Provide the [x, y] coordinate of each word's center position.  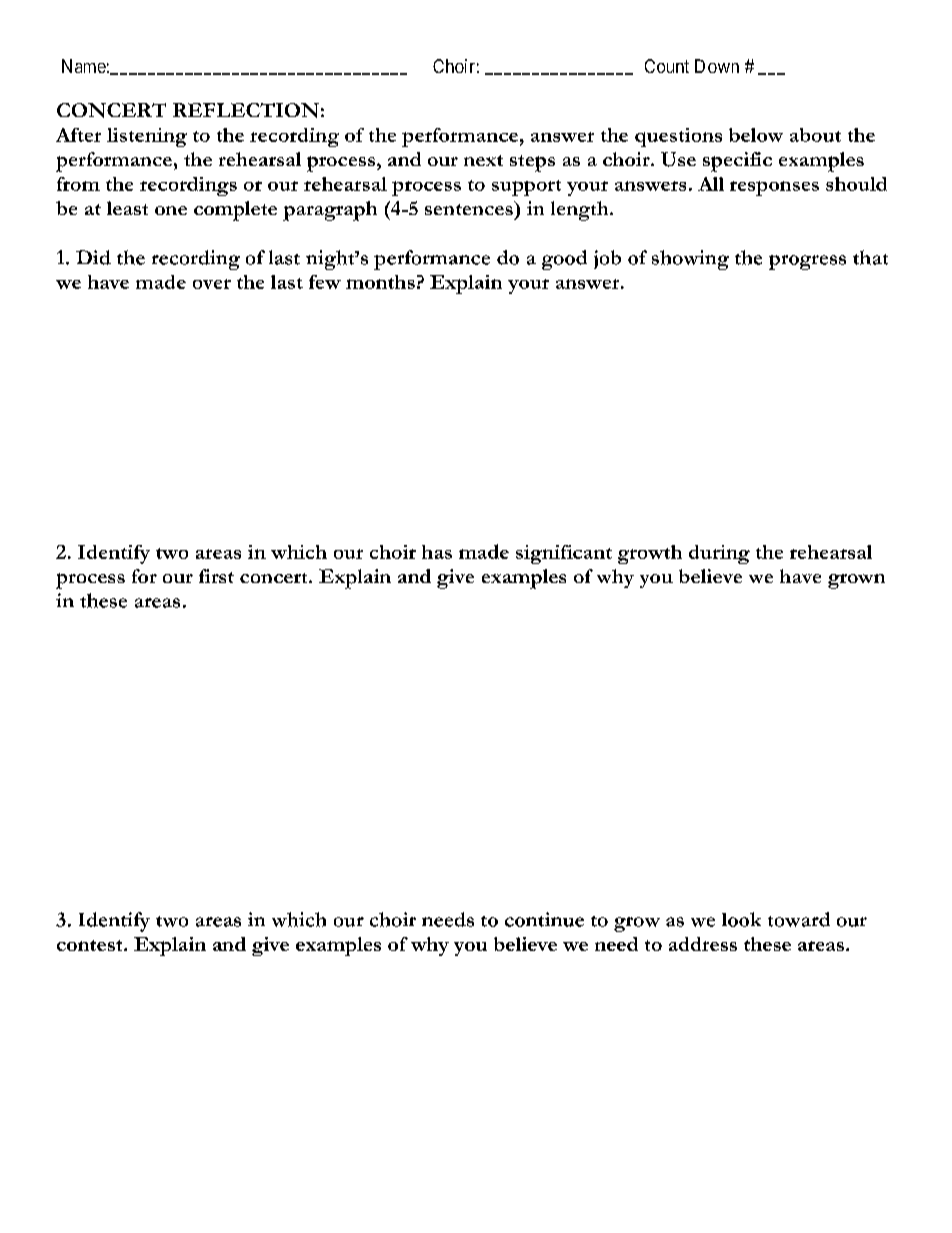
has [437, 552]
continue [544, 919]
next [483, 160]
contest [91, 945]
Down [717, 66]
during [719, 554]
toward [799, 919]
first [216, 576]
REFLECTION [246, 110]
